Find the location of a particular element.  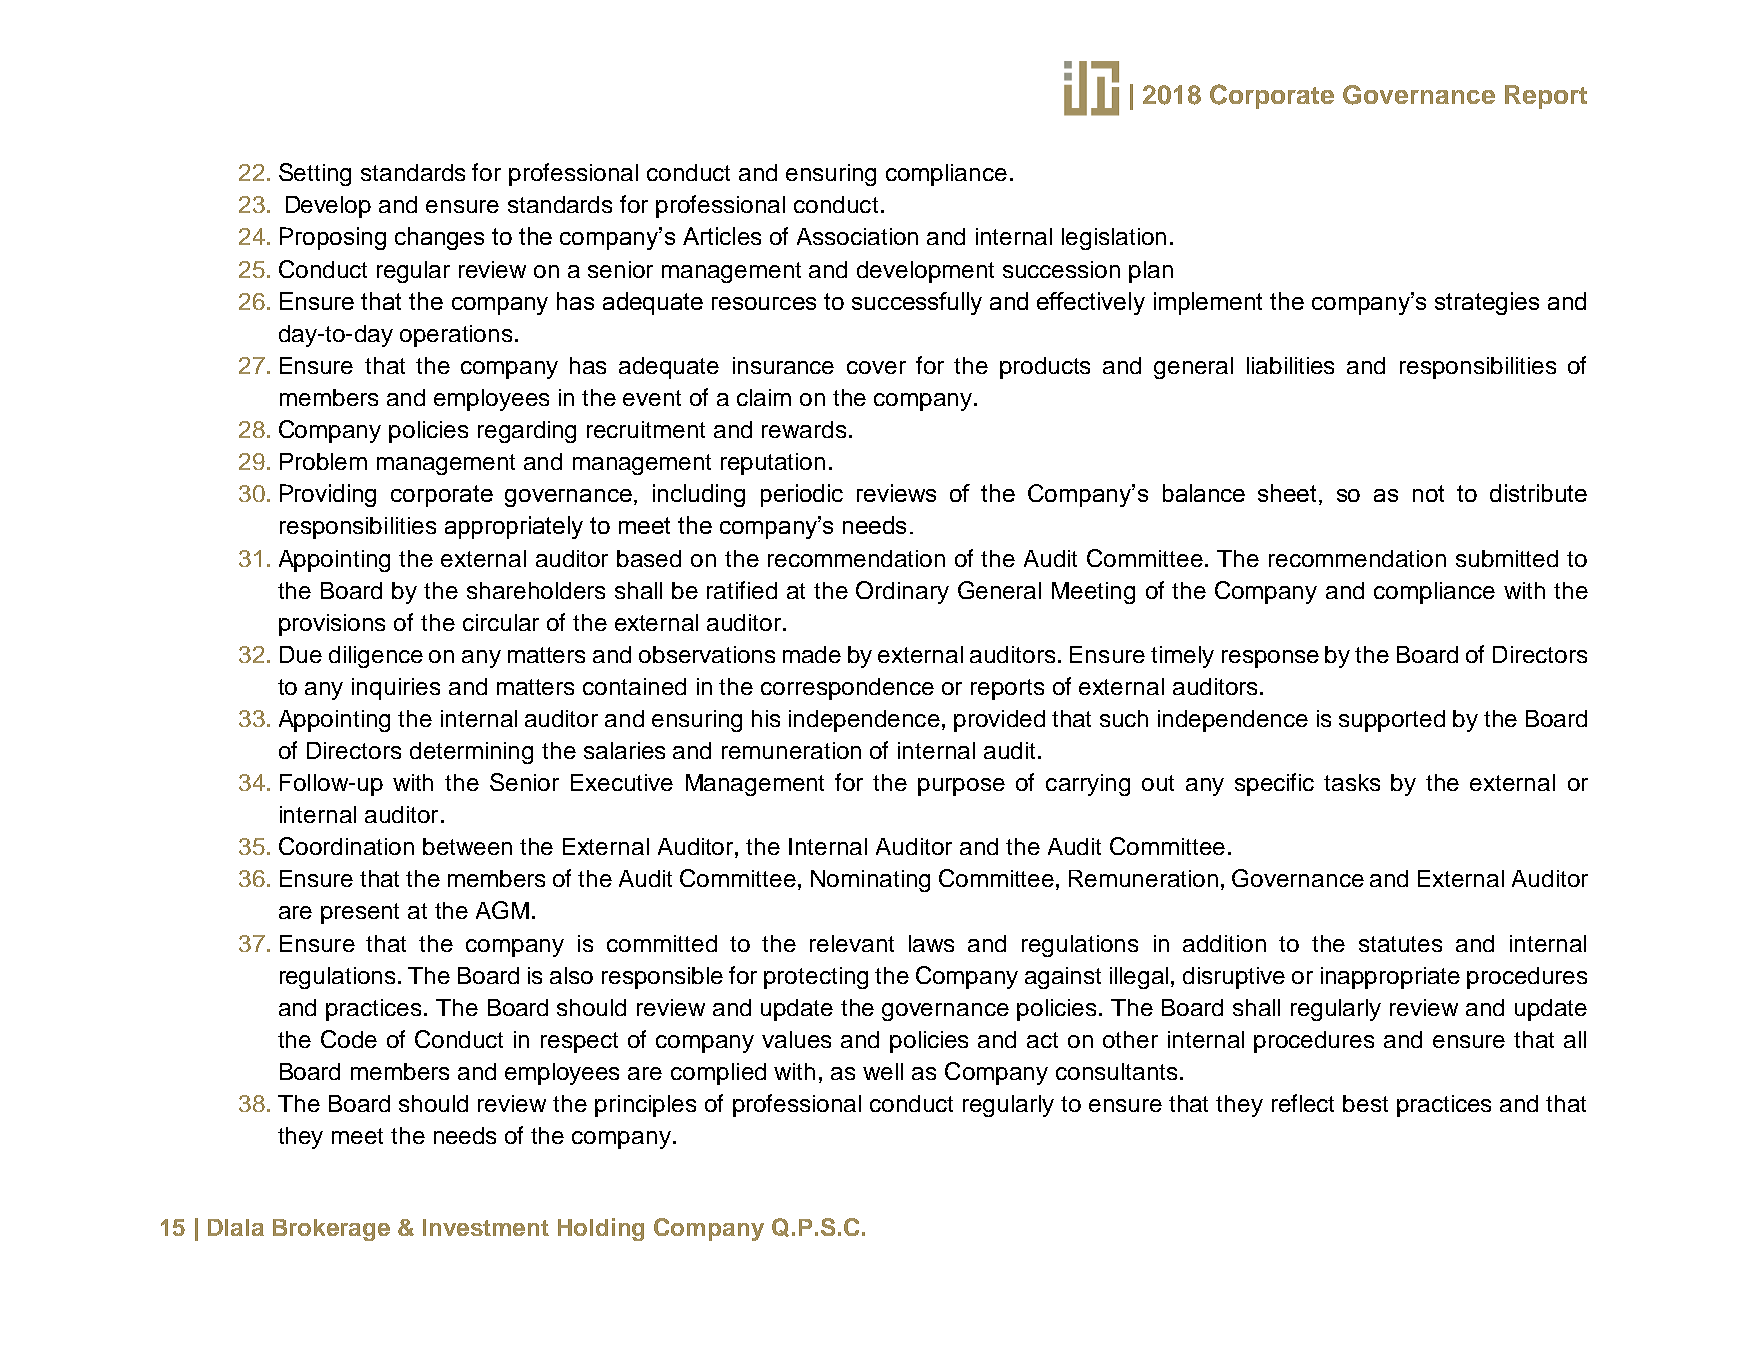

regarding is located at coordinates (527, 432).
